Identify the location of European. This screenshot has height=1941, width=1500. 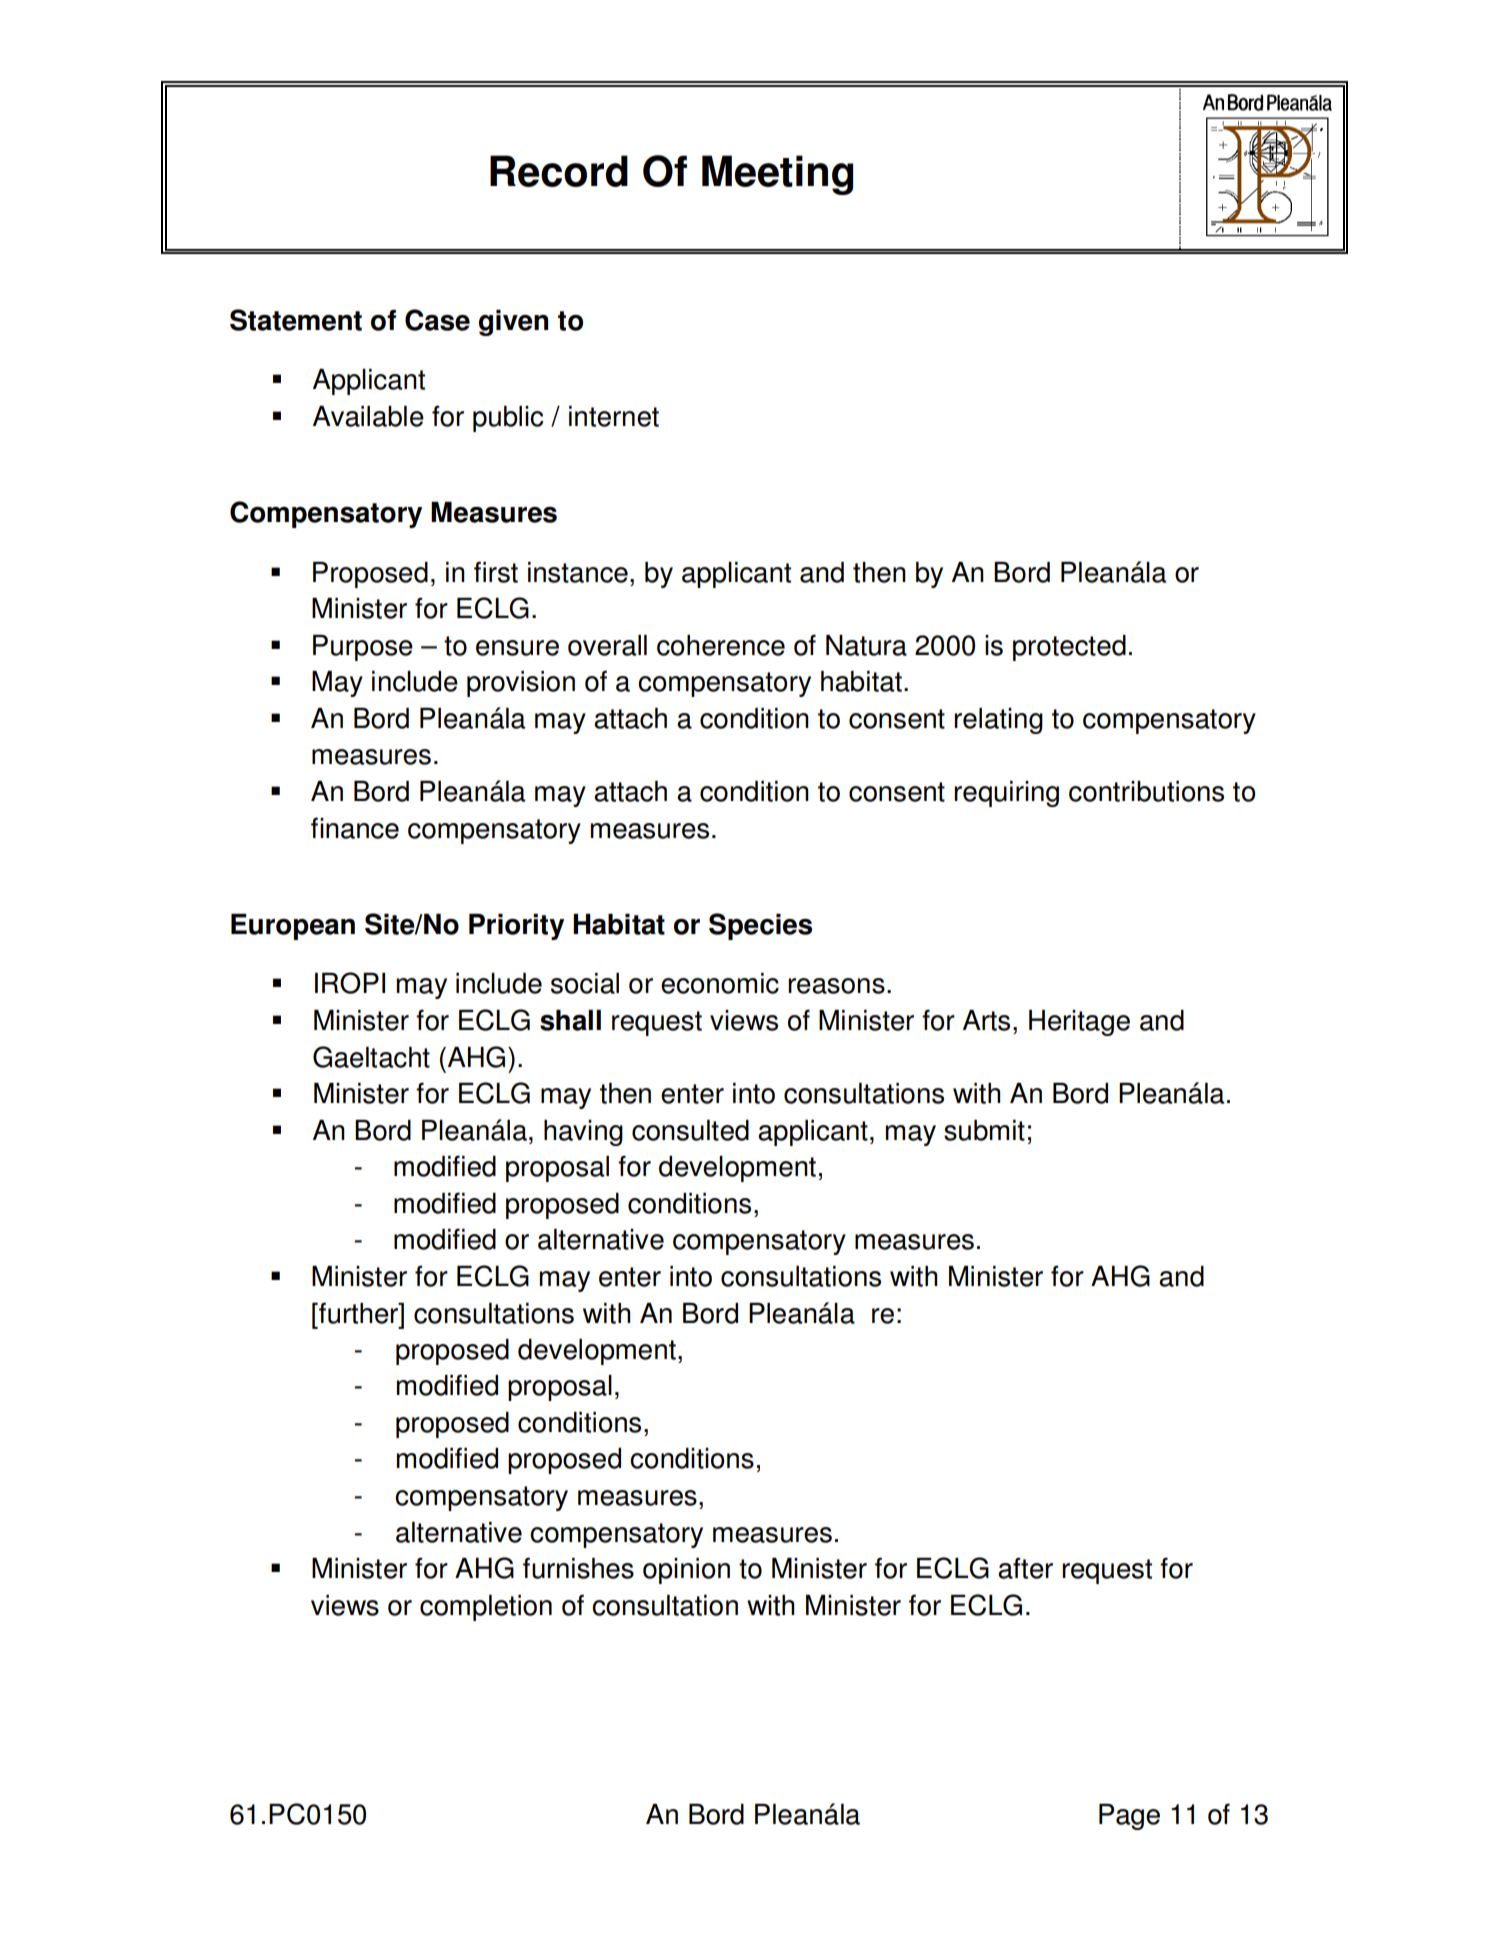
(293, 927).
